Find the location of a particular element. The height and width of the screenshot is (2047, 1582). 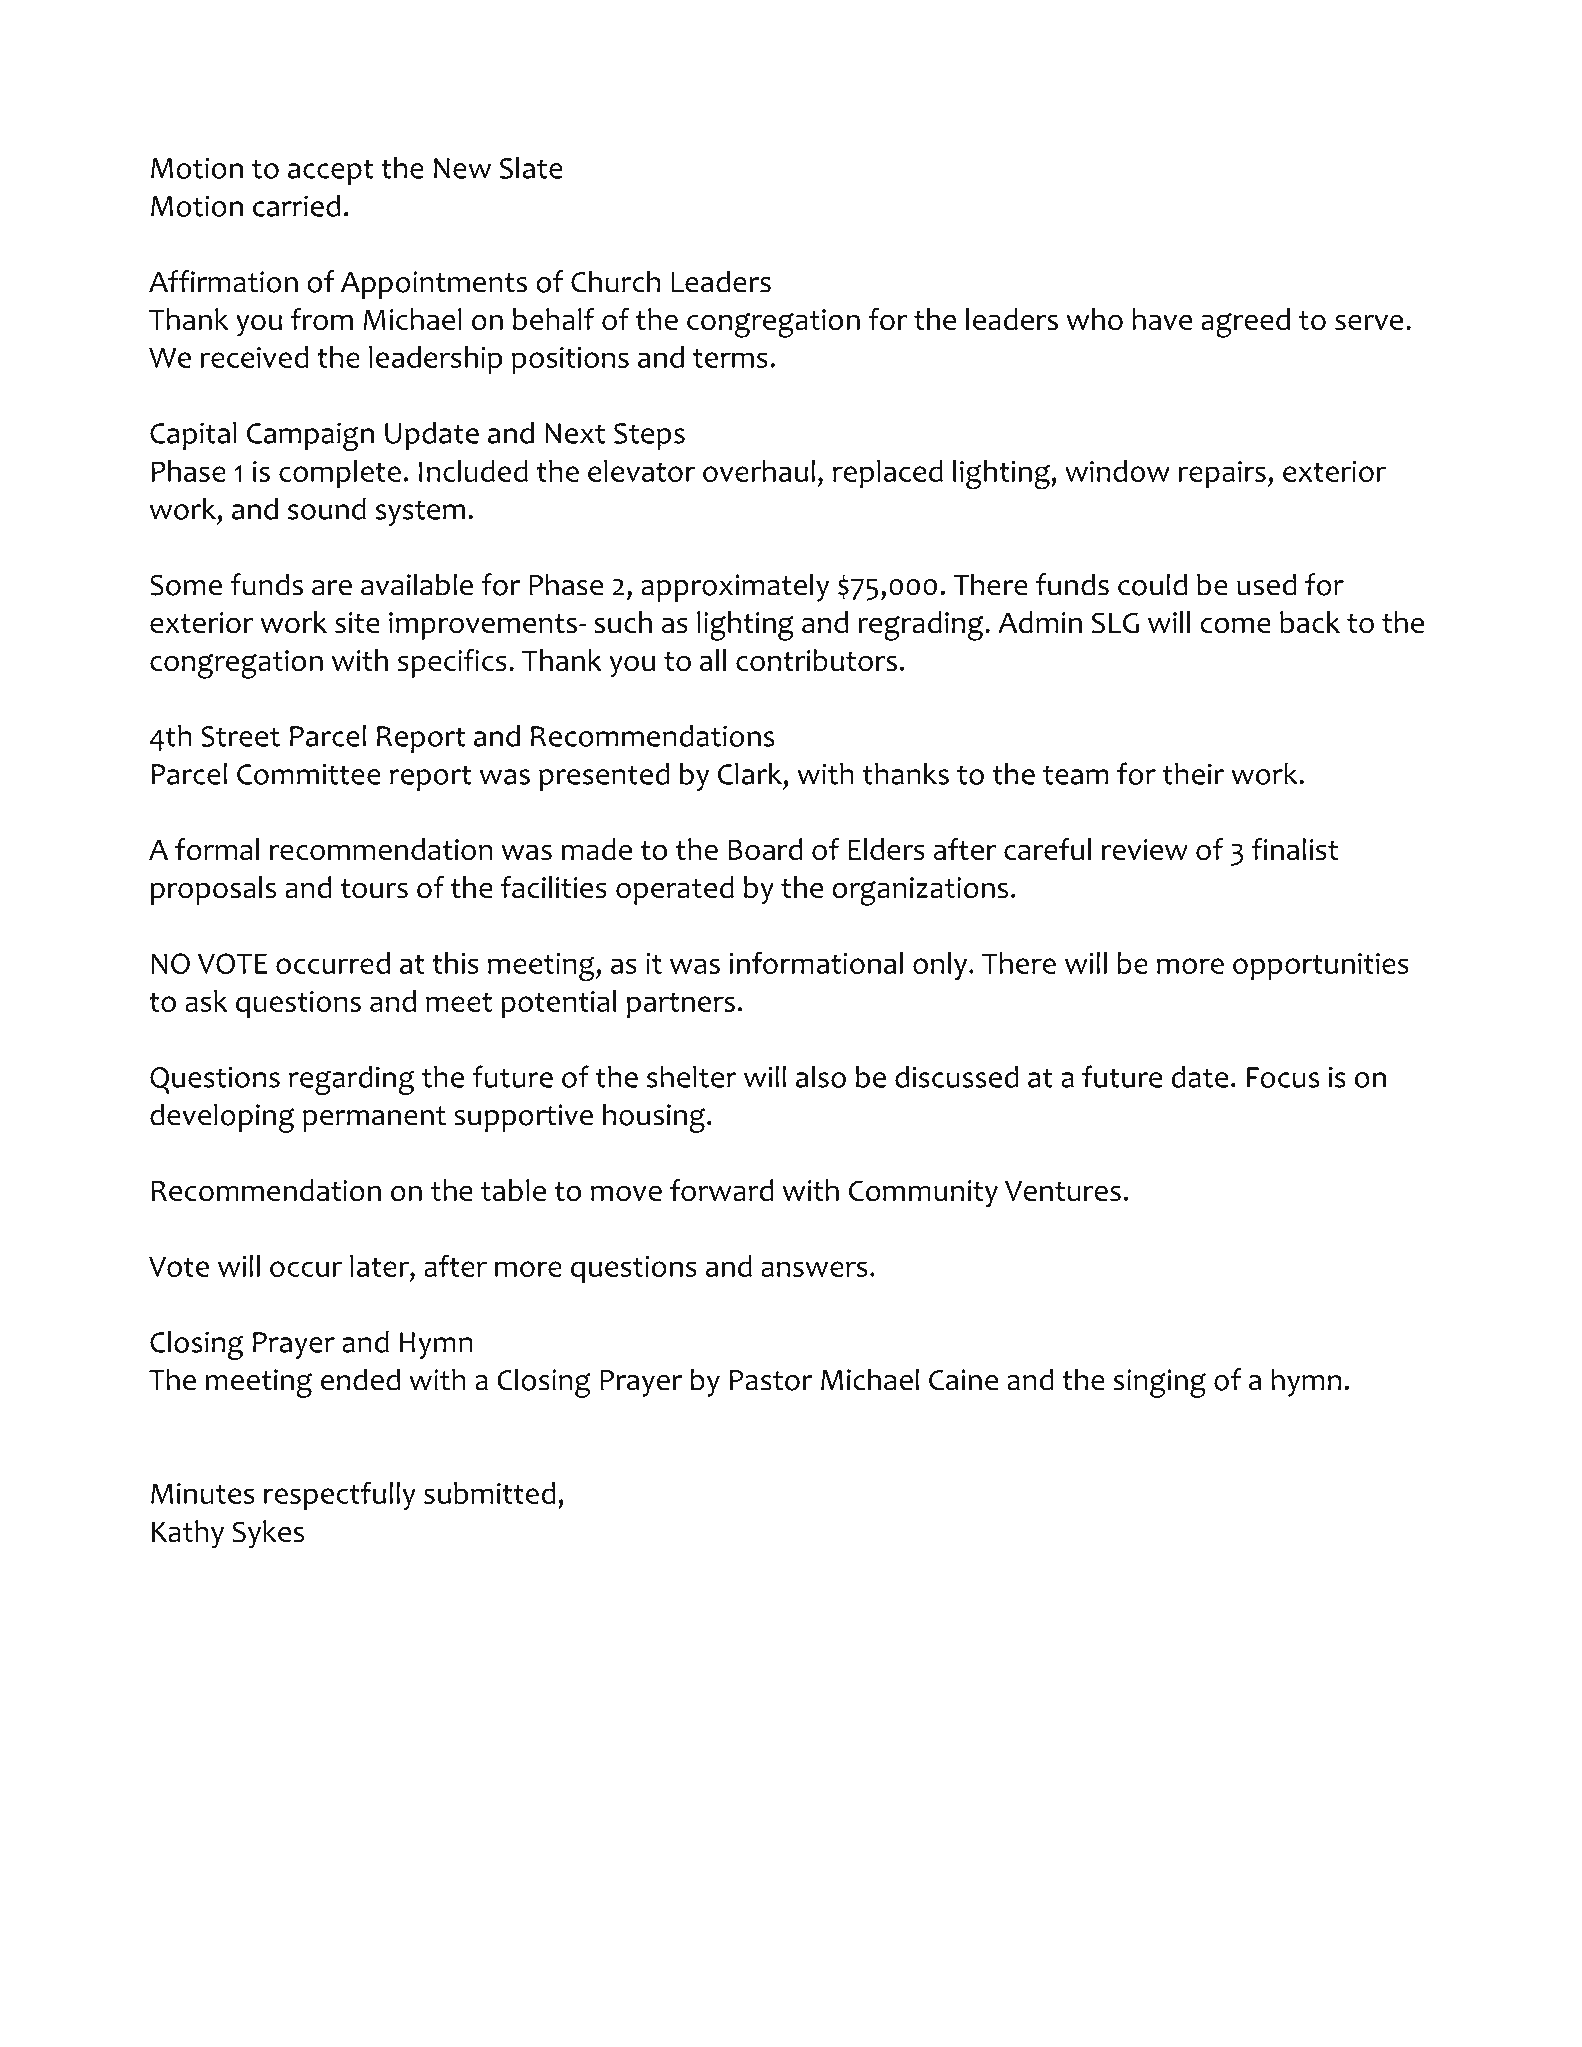

Ventures is located at coordinates (1063, 1191).
